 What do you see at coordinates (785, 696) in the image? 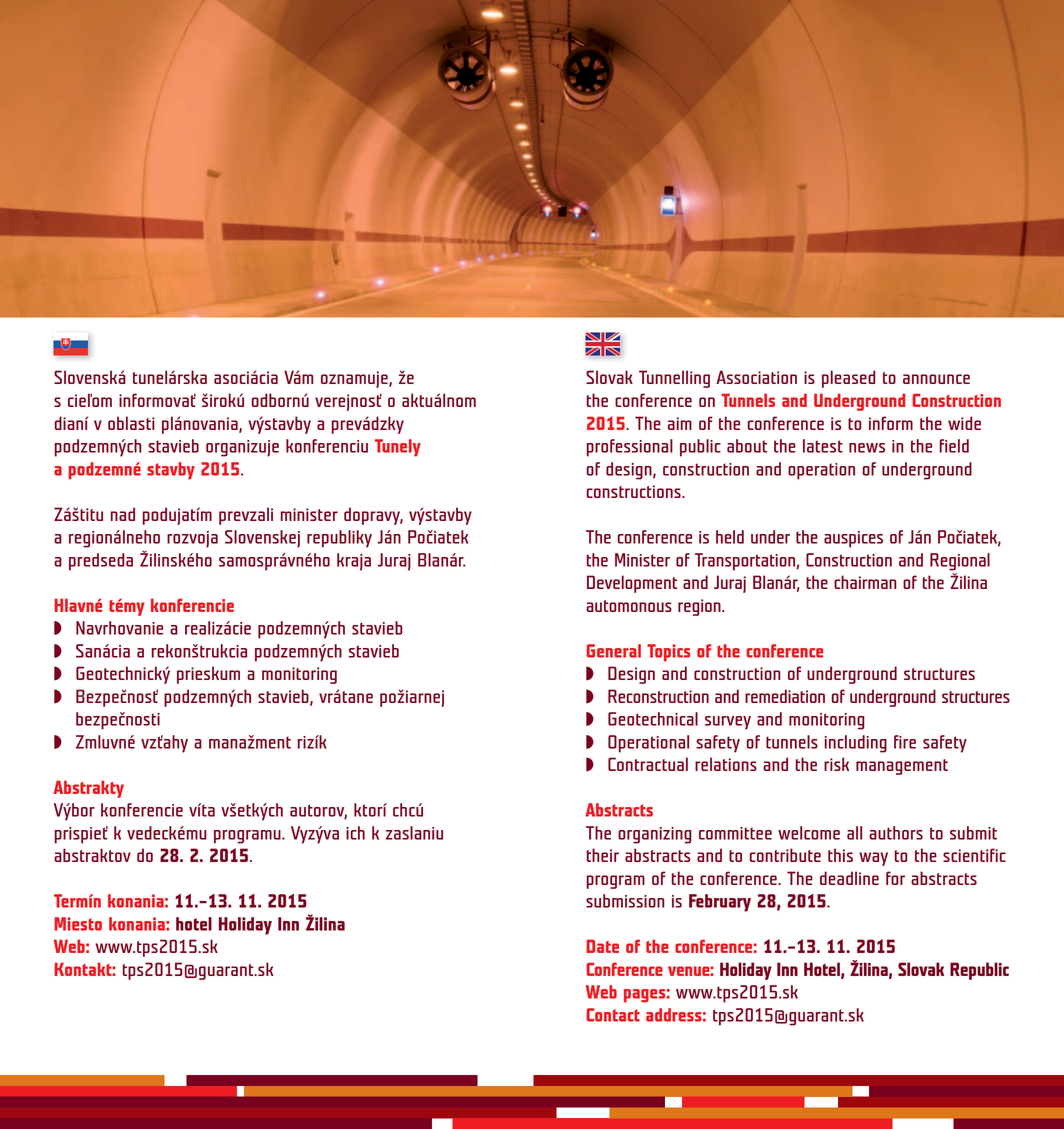
I see `remediation` at bounding box center [785, 696].
